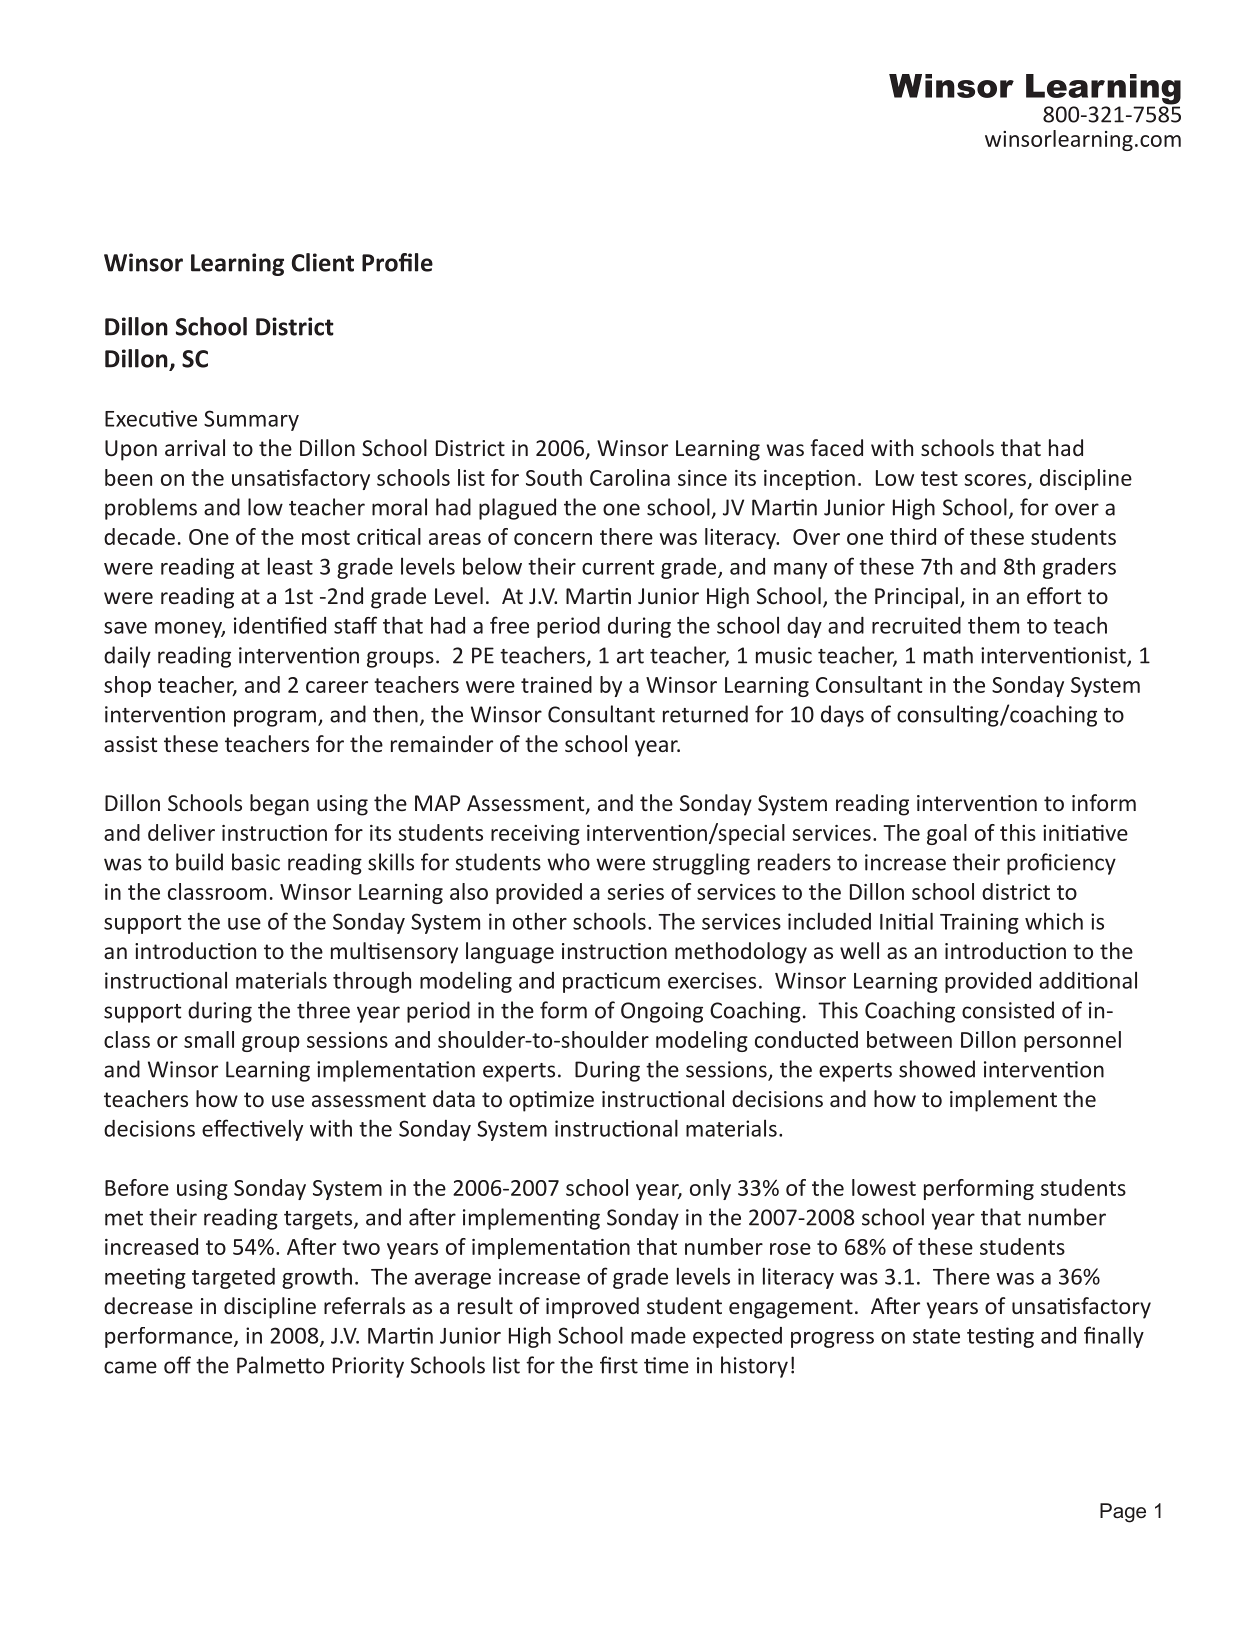 The image size is (1258, 1627). What do you see at coordinates (618, 567) in the screenshot?
I see `current` at bounding box center [618, 567].
